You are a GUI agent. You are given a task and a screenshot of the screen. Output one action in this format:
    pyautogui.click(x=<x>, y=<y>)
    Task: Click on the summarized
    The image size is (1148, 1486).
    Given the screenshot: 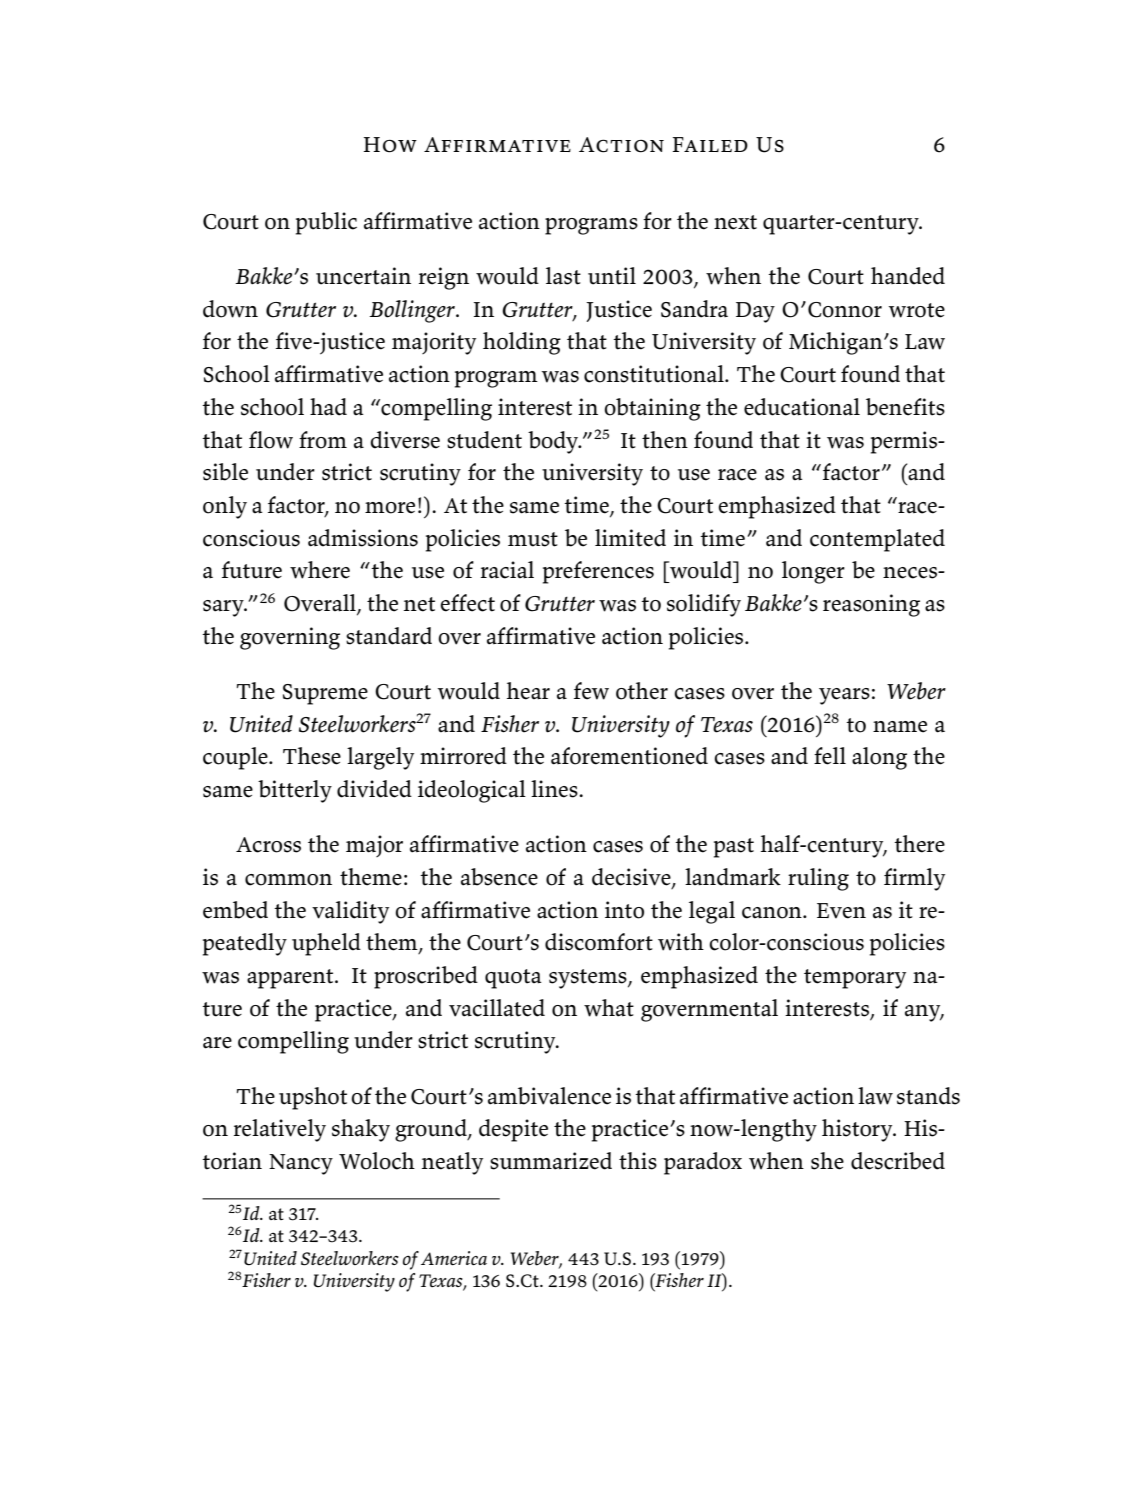 What is the action you would take?
    pyautogui.click(x=551, y=1161)
